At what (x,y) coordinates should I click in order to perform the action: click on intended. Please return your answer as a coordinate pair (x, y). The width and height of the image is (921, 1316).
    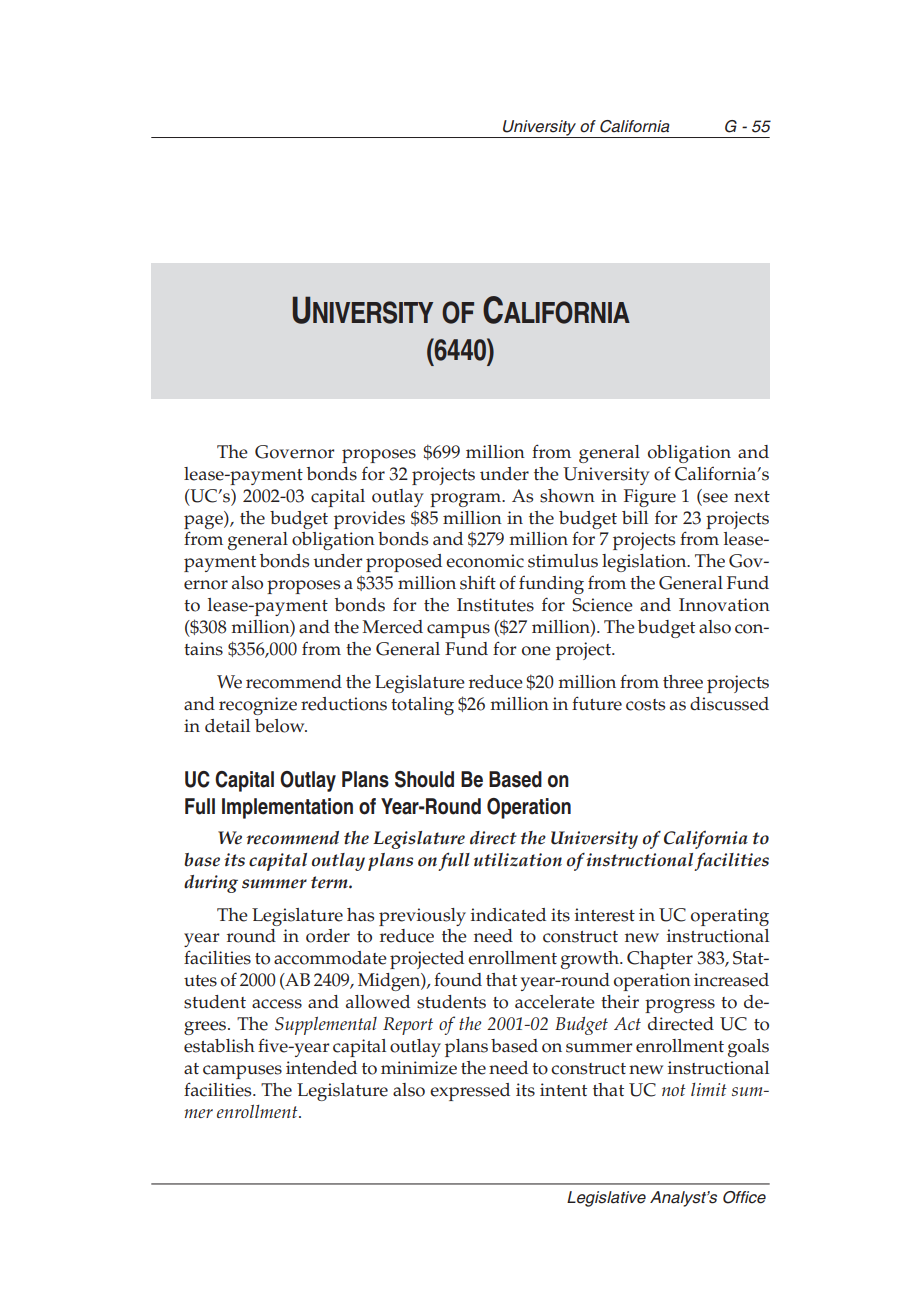
    Looking at the image, I should click on (321, 1068).
